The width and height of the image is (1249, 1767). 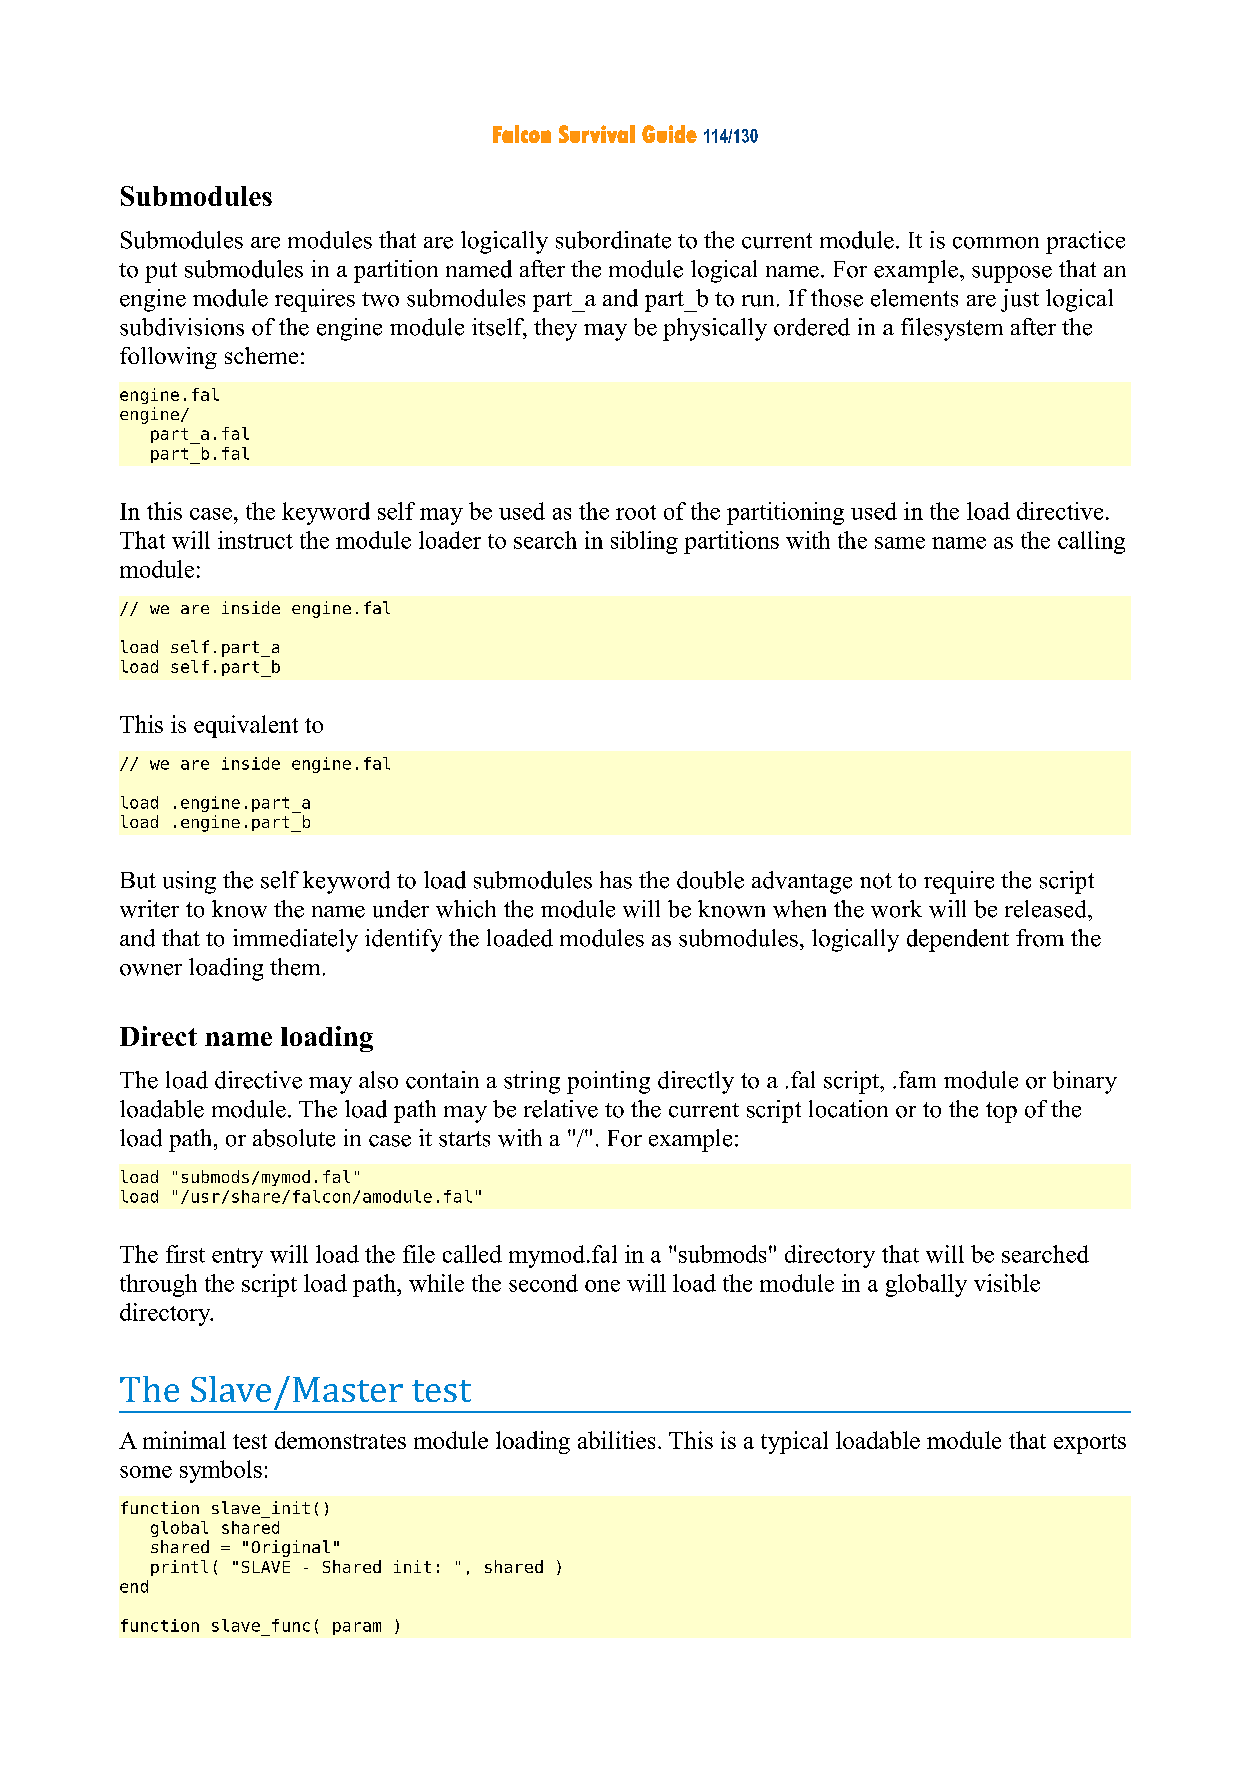 I want to click on common, so click(x=996, y=243).
